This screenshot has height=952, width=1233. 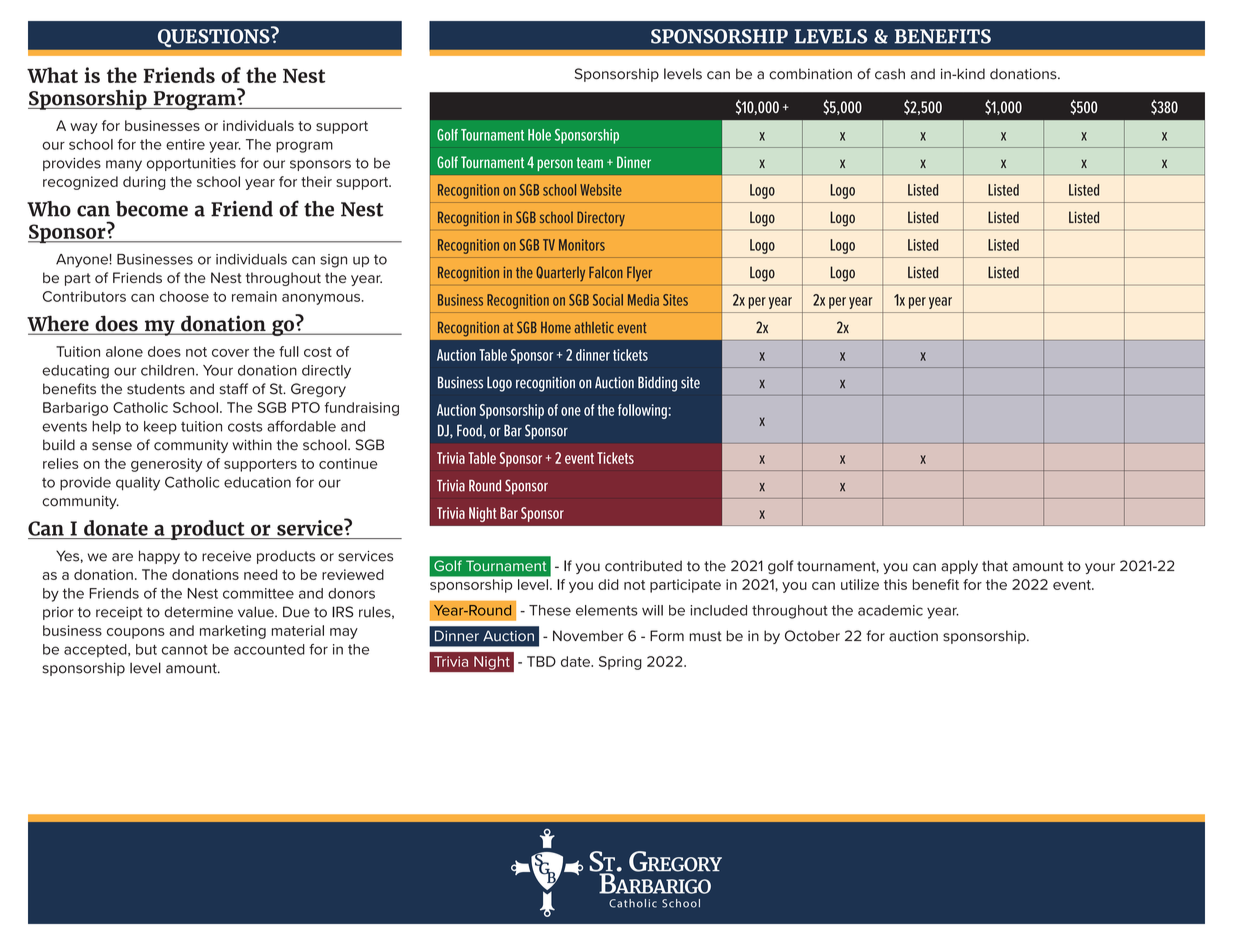 What do you see at coordinates (561, 273) in the screenshot?
I see `Quarterly` at bounding box center [561, 273].
